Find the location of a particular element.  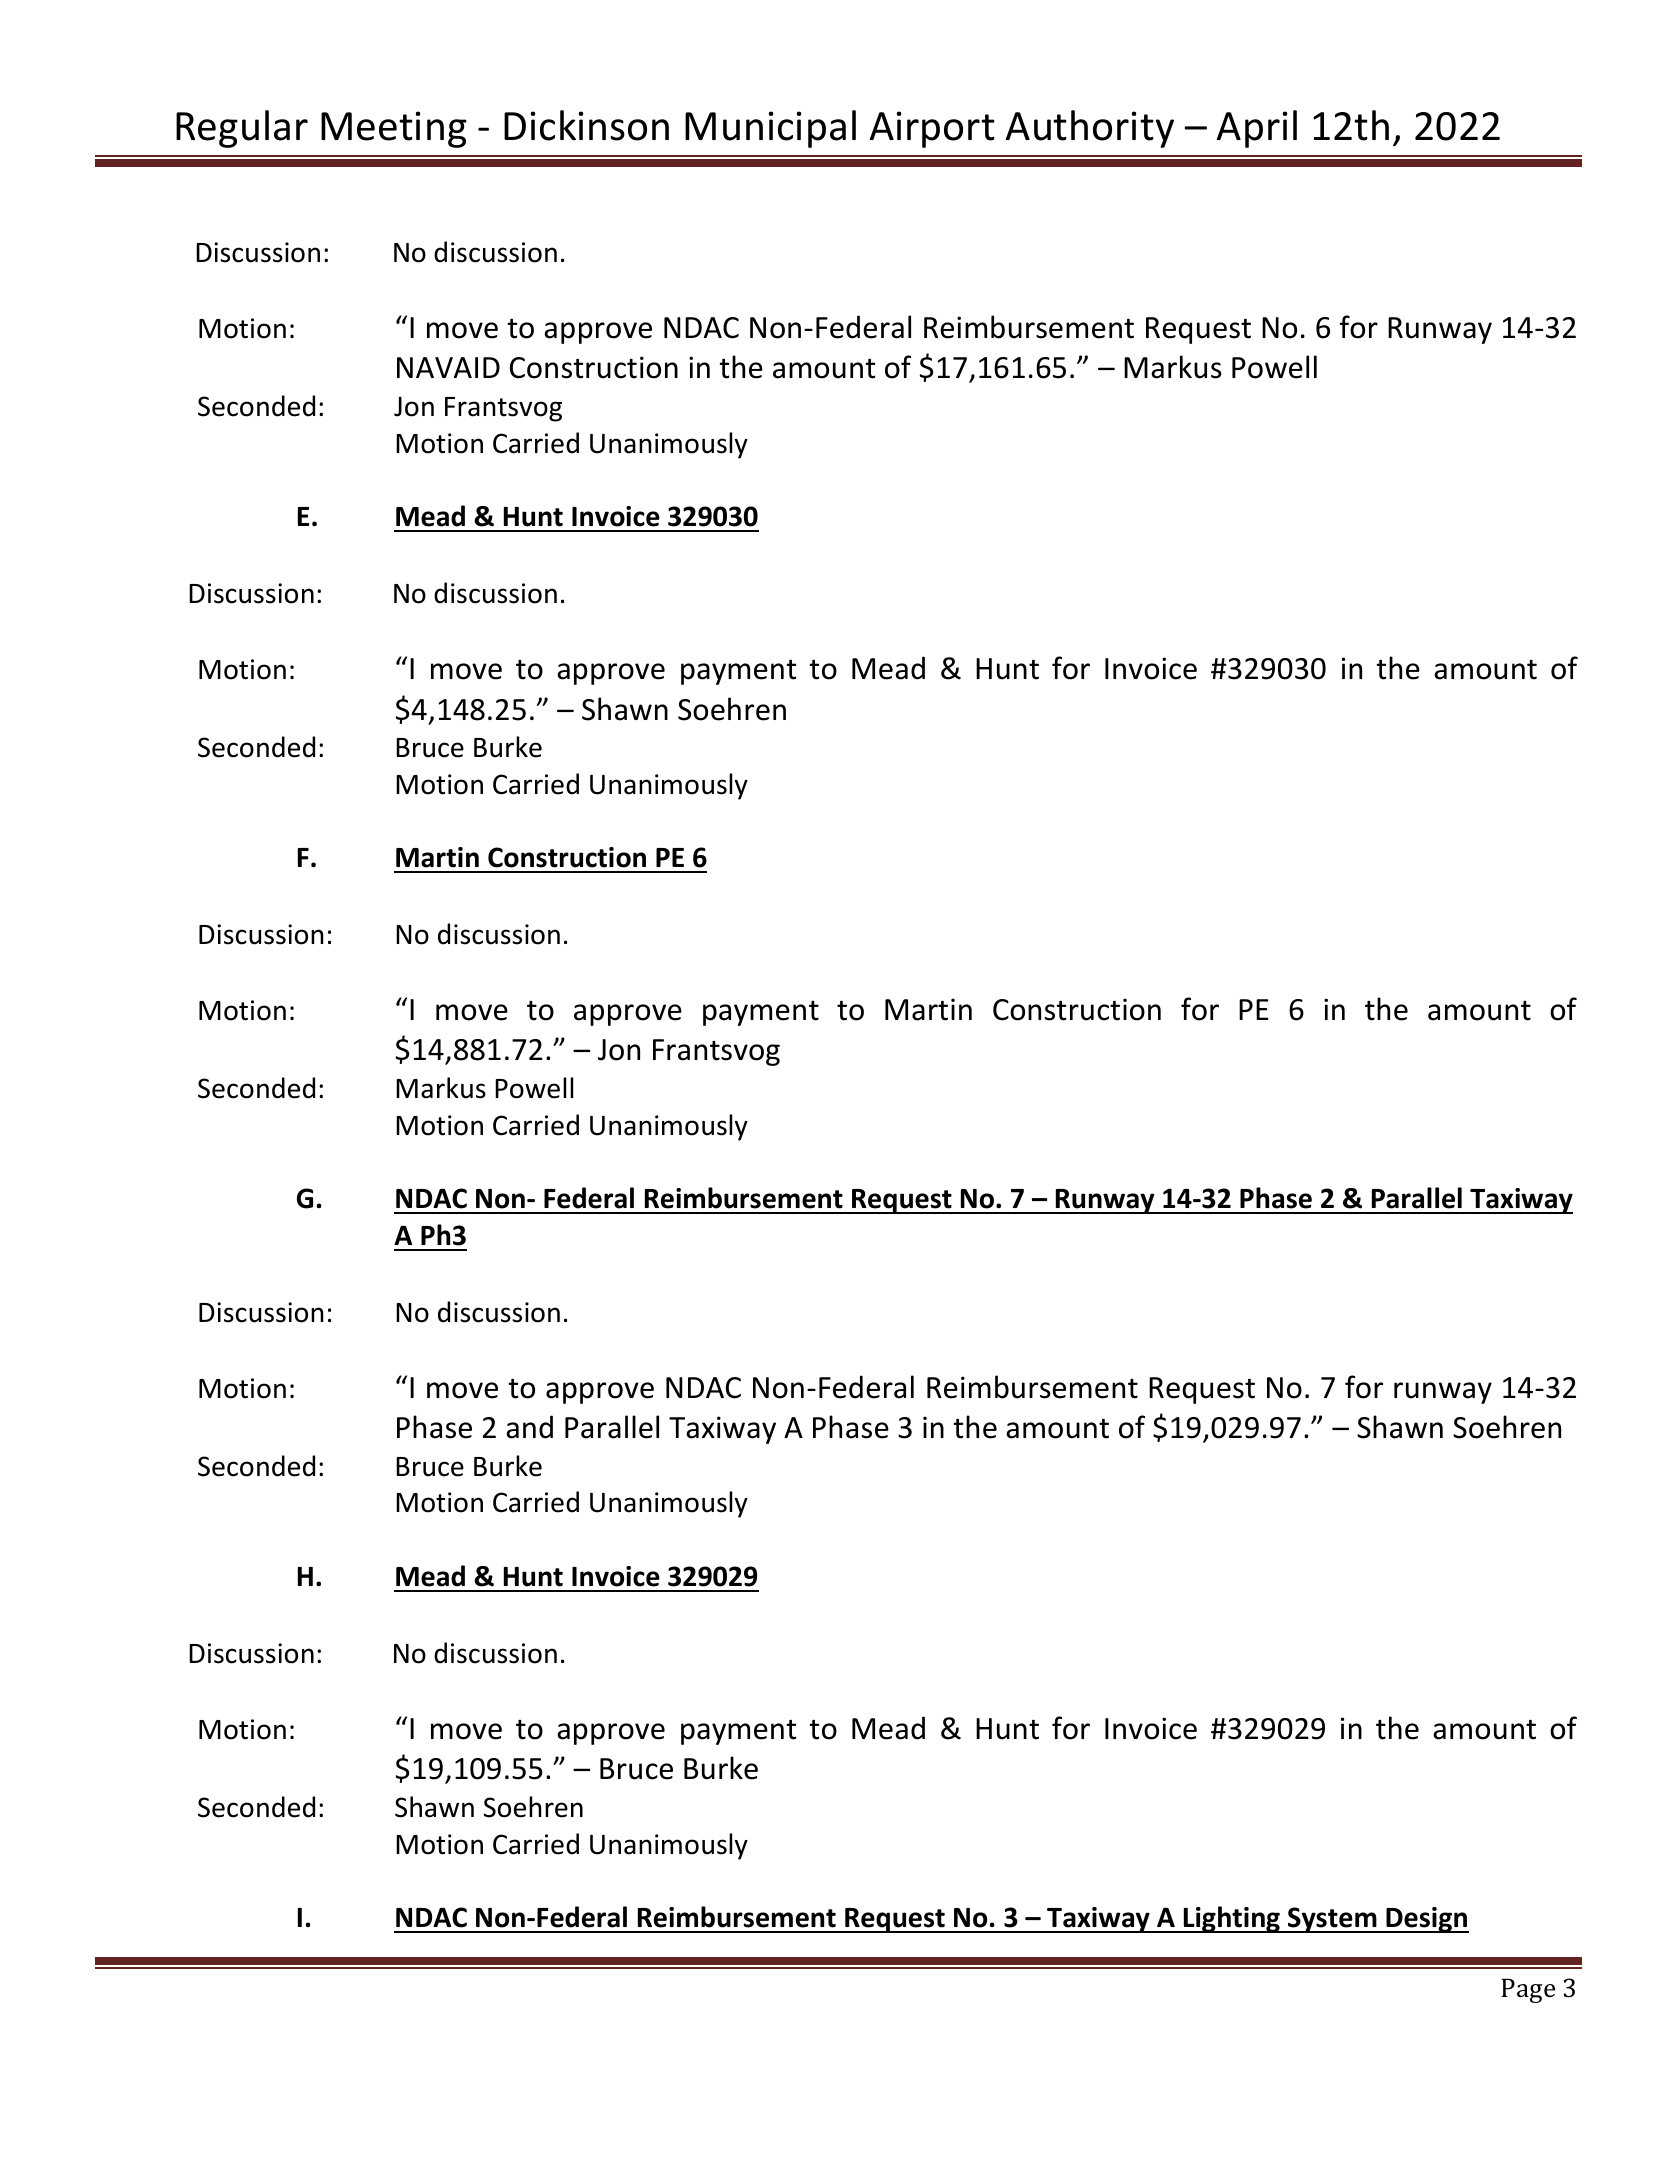

Airport is located at coordinates (932, 129).
